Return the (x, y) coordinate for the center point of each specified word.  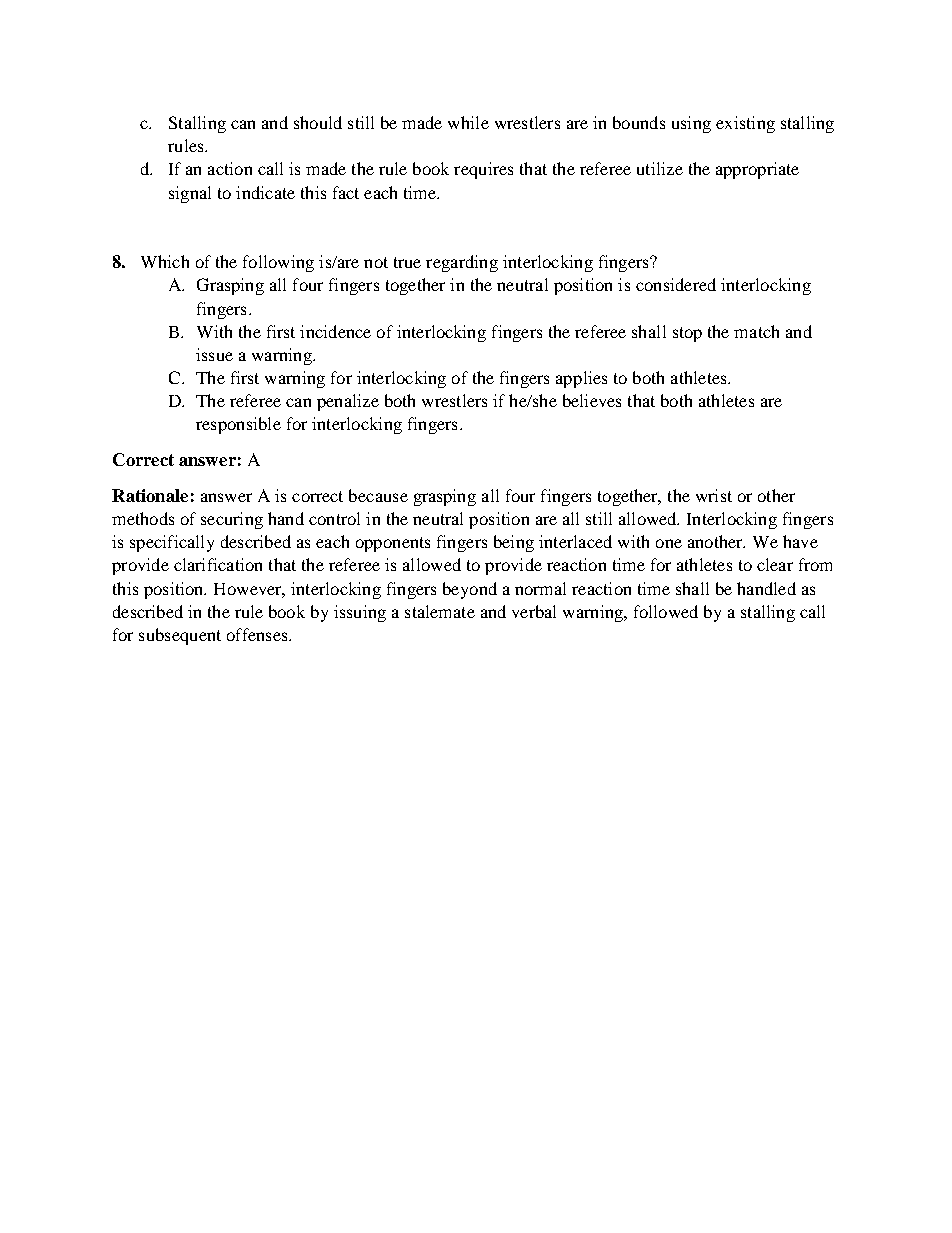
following (278, 263)
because (378, 495)
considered (676, 284)
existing (745, 124)
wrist (714, 495)
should (318, 122)
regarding (462, 263)
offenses (258, 634)
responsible (238, 425)
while (468, 122)
